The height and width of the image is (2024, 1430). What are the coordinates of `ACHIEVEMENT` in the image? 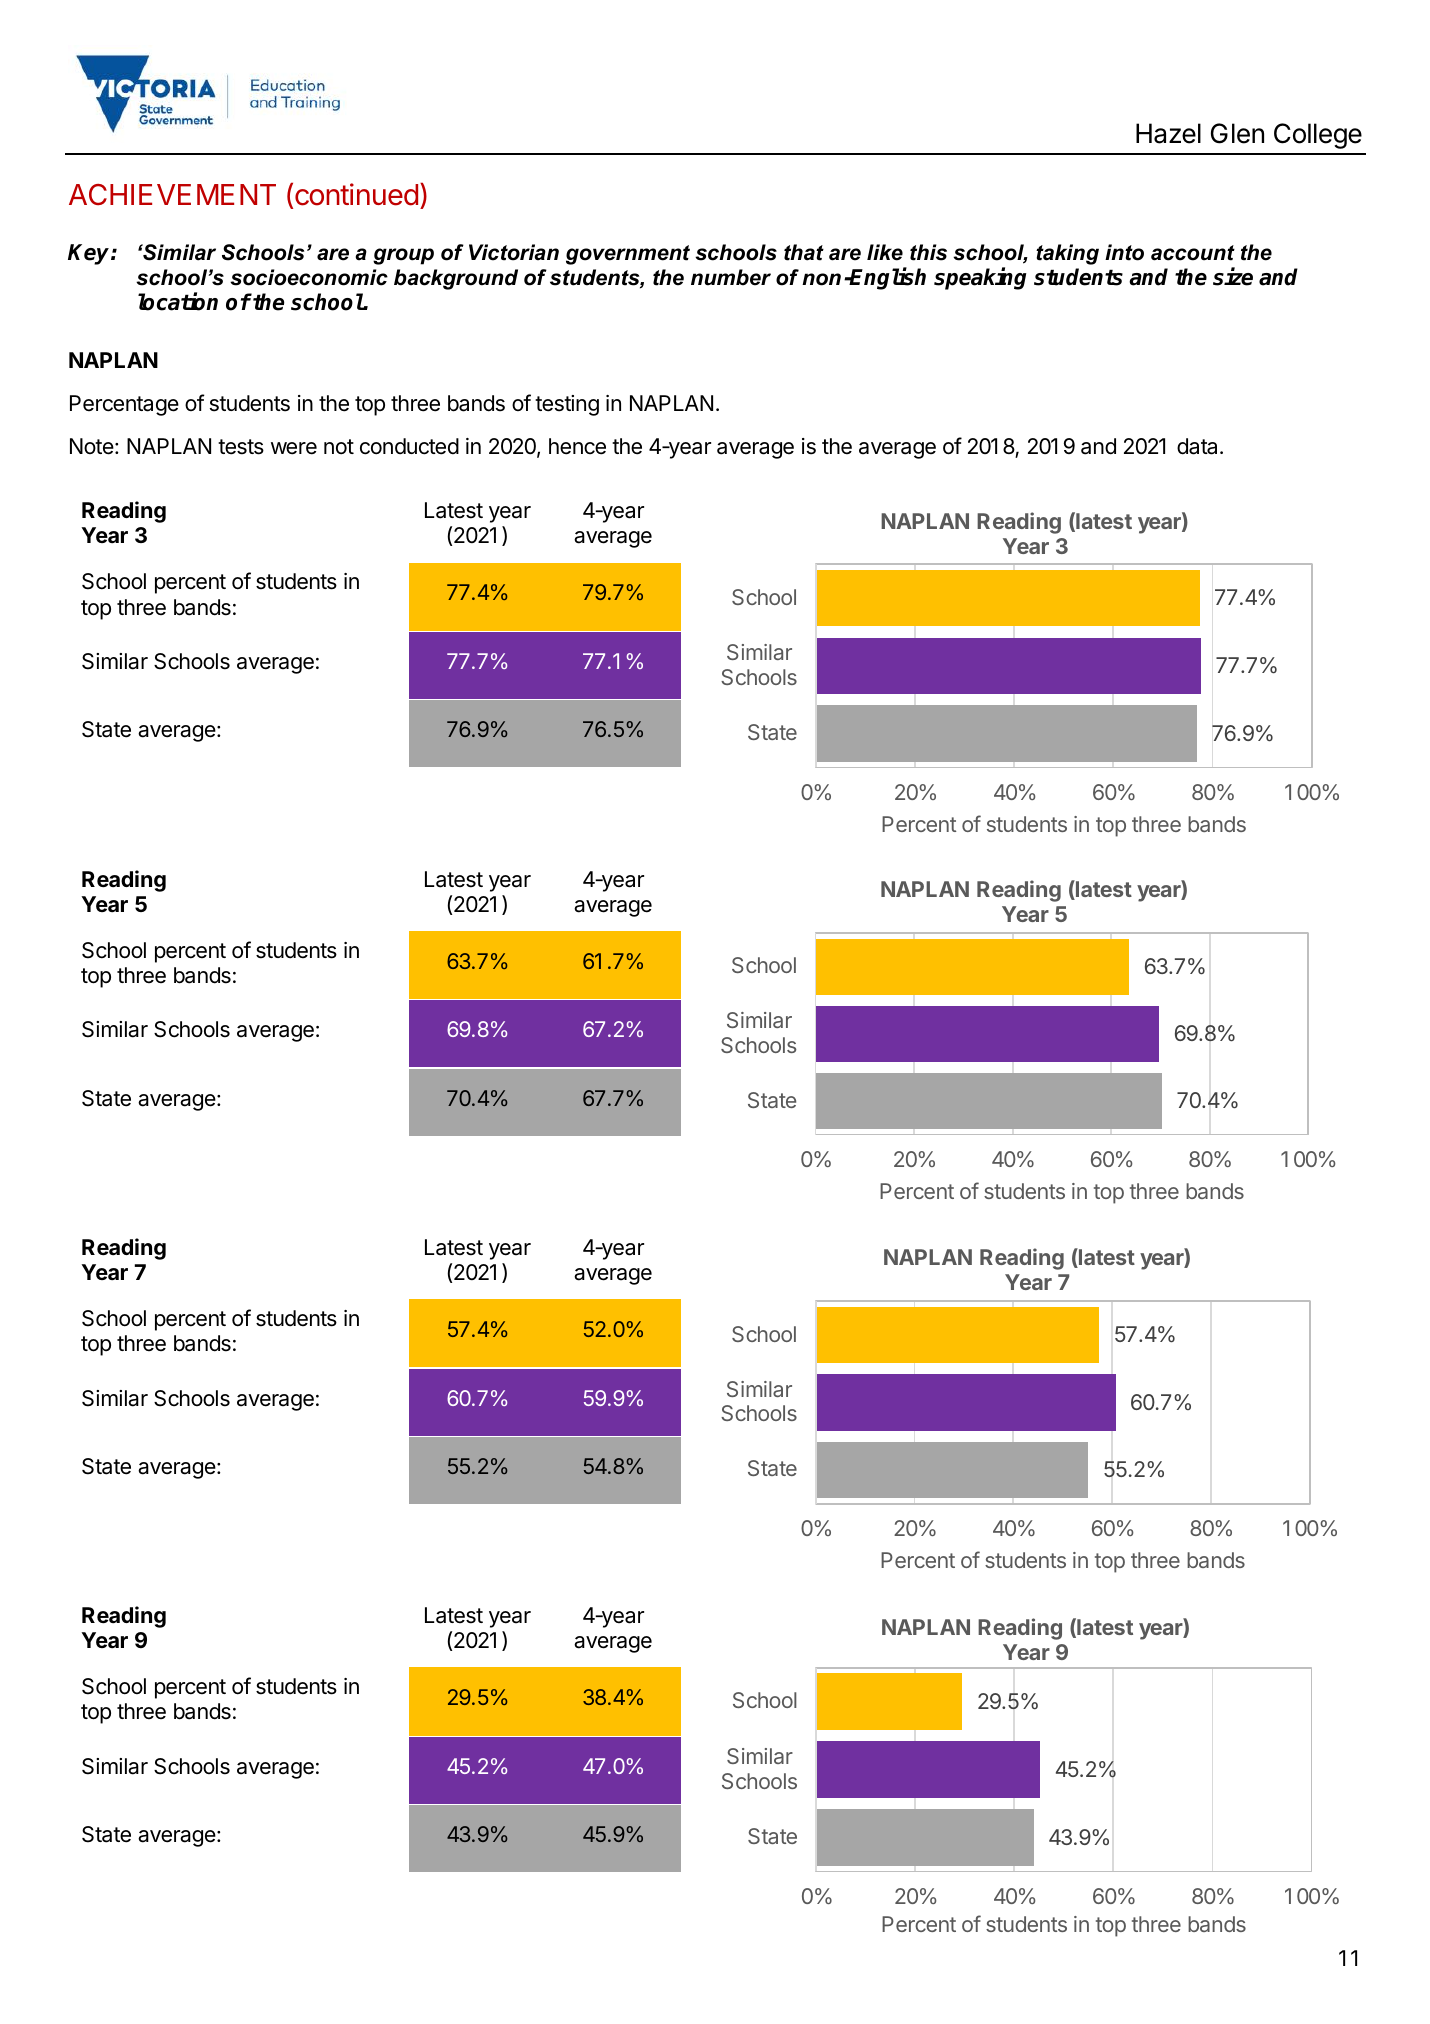 It's located at (172, 194).
